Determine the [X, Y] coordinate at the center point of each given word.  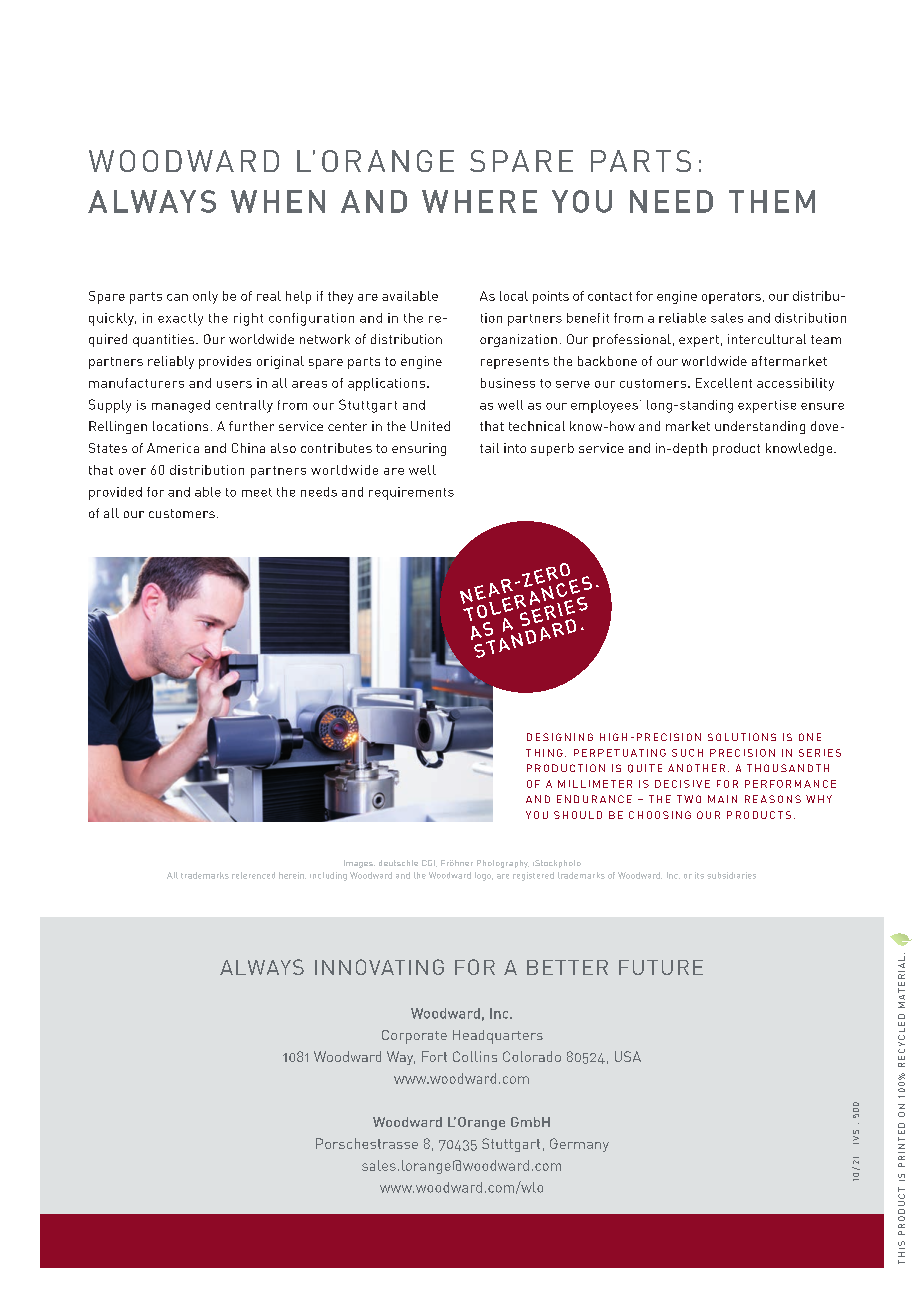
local [514, 296]
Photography [503, 864]
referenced [253, 875]
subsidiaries [731, 875]
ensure [822, 406]
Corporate [414, 1037]
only [205, 297]
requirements [411, 493]
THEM [772, 201]
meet [257, 492]
